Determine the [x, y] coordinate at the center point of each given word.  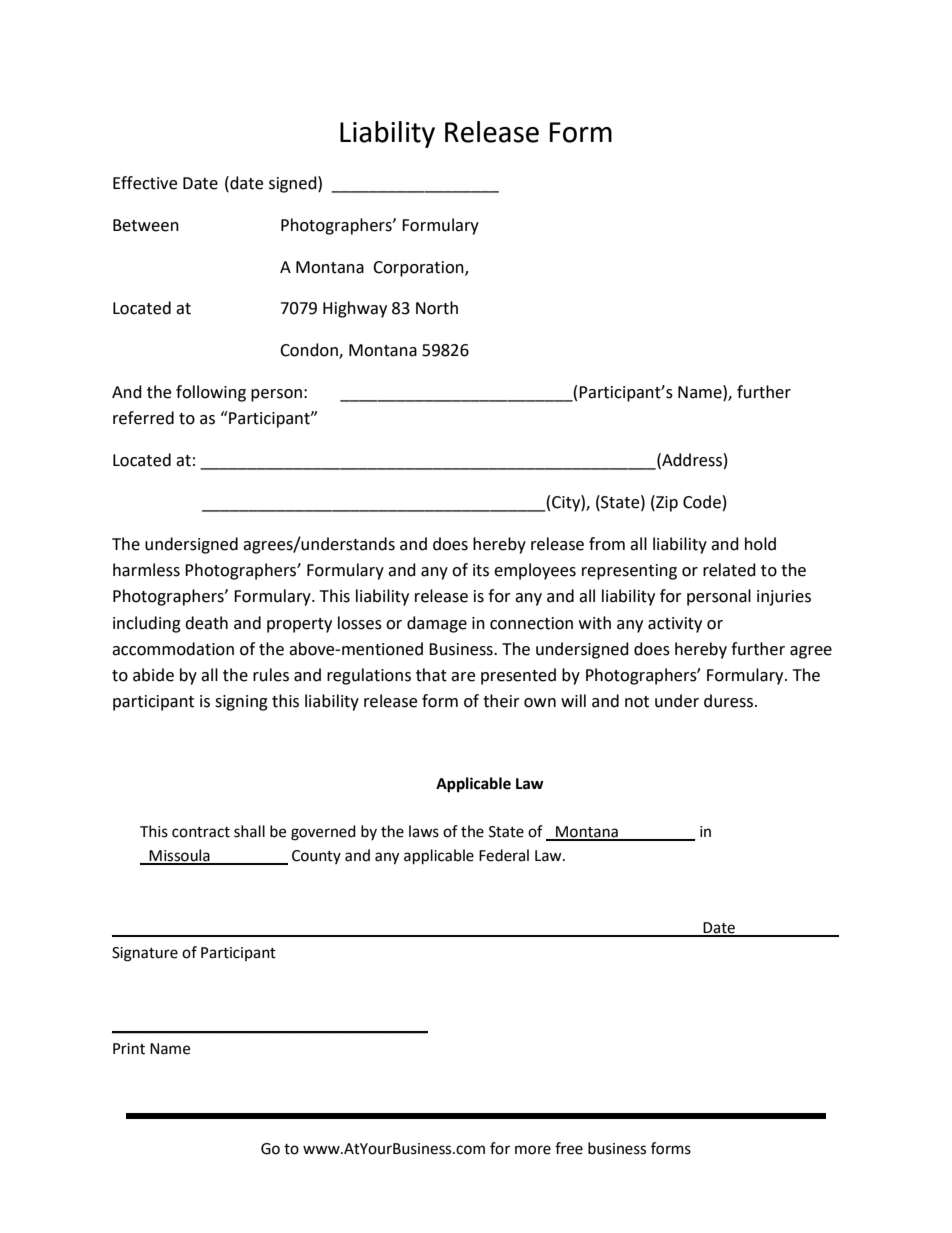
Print [129, 1049]
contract [201, 832]
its [481, 570]
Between [146, 225]
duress [728, 701]
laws [424, 831]
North [437, 308]
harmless [146, 570]
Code [702, 502]
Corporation [419, 269]
